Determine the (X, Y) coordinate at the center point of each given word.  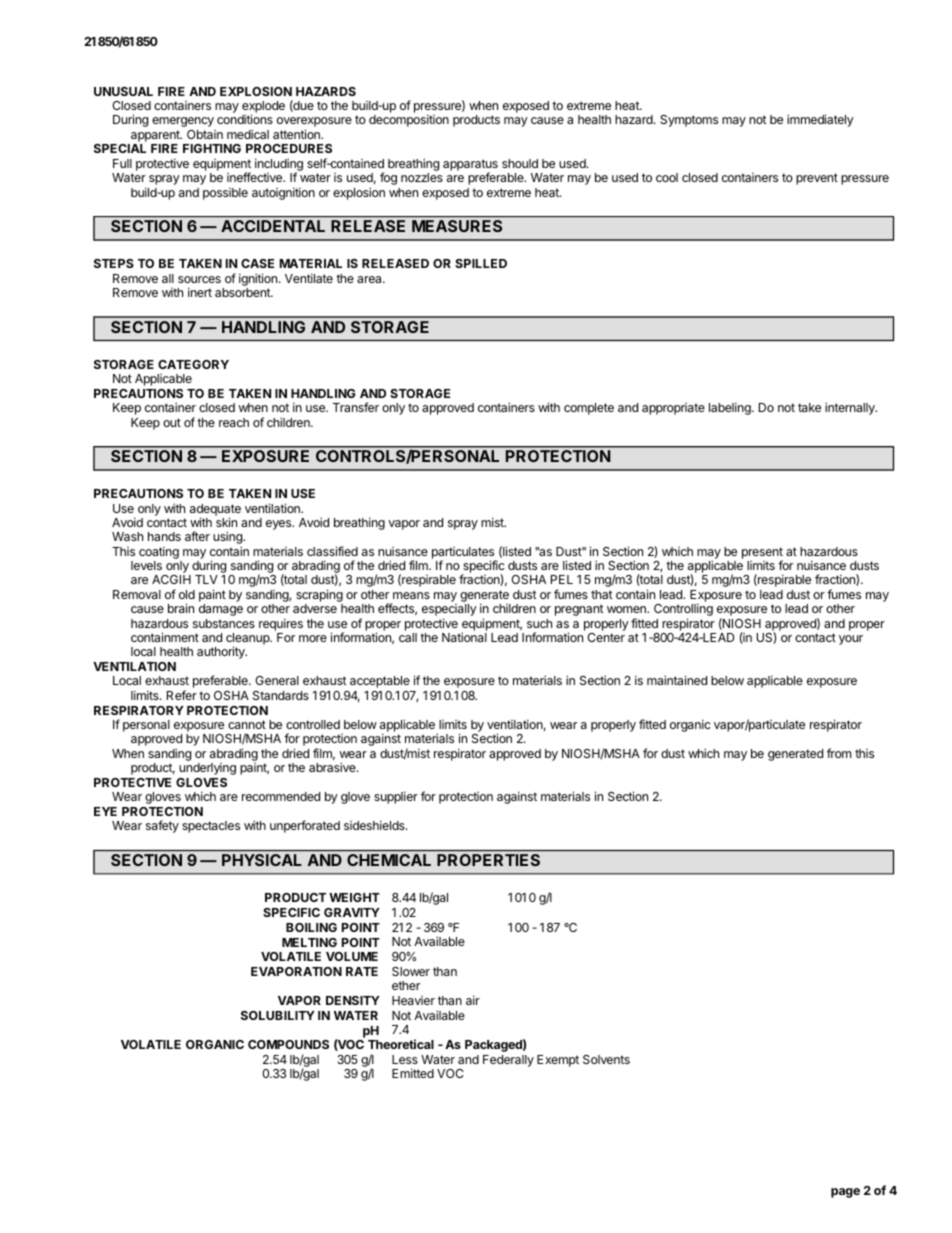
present (762, 554)
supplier (396, 797)
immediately (820, 120)
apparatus (470, 166)
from (839, 753)
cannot (247, 724)
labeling (731, 408)
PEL (562, 579)
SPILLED (481, 263)
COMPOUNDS (288, 1044)
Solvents (606, 1059)
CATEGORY (193, 364)
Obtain (205, 134)
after (197, 536)
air (473, 1000)
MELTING (309, 942)
